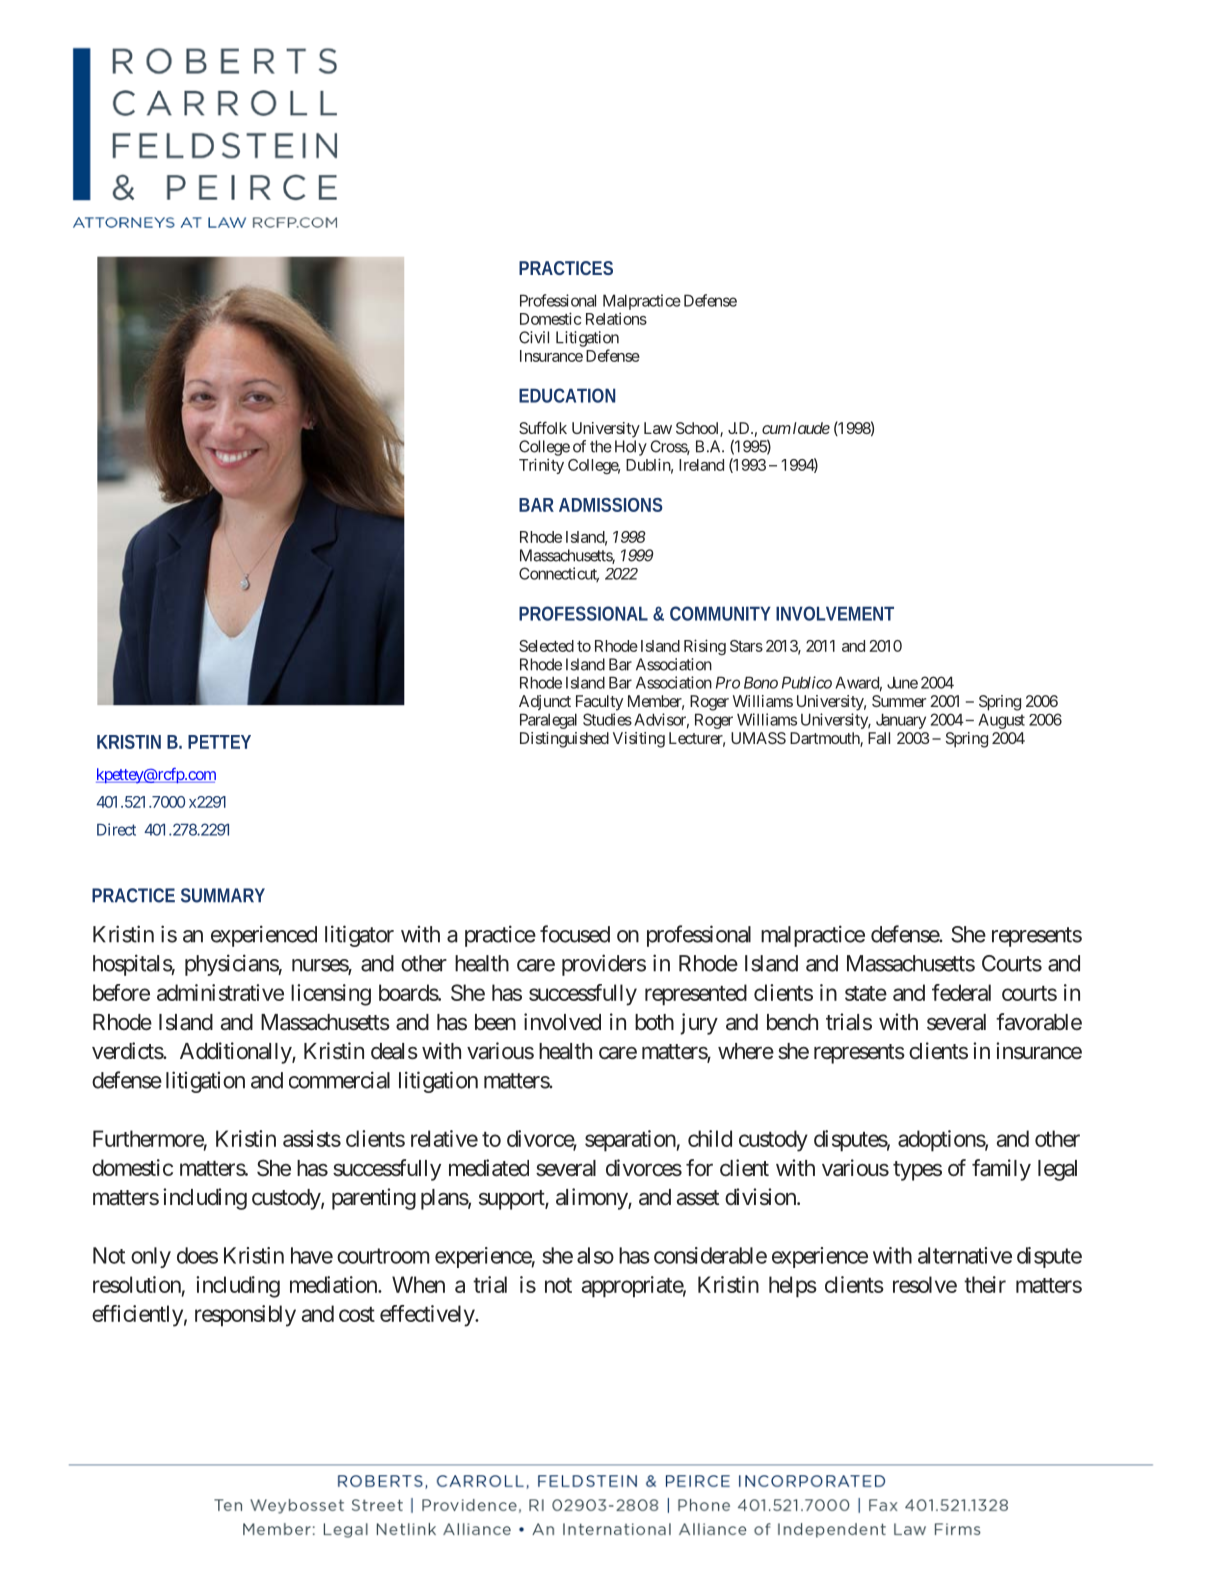 The image size is (1229, 1590). I want to click on Direct, so click(116, 829).
